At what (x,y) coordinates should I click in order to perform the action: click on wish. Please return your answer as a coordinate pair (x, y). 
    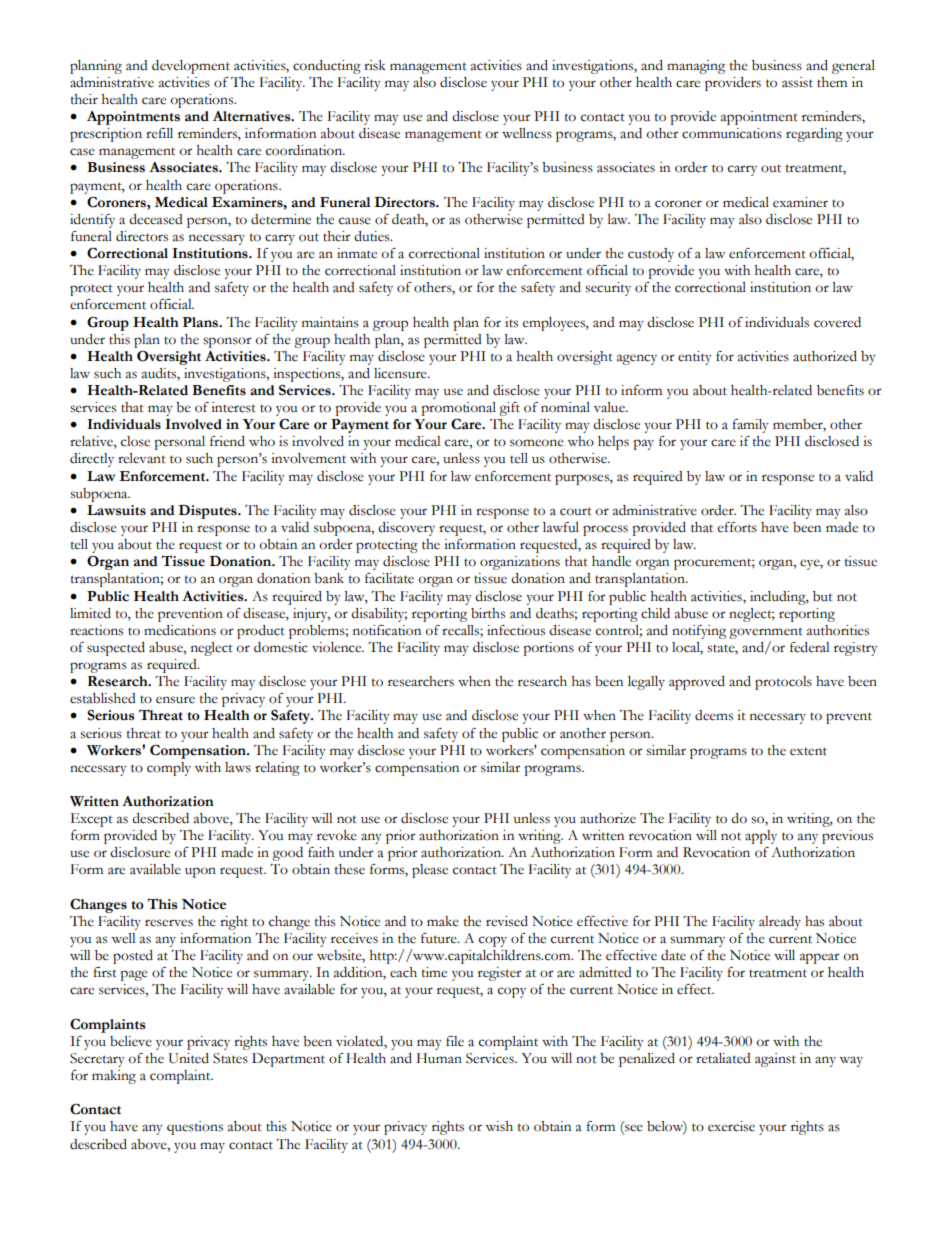
    Looking at the image, I should click on (499, 1126).
